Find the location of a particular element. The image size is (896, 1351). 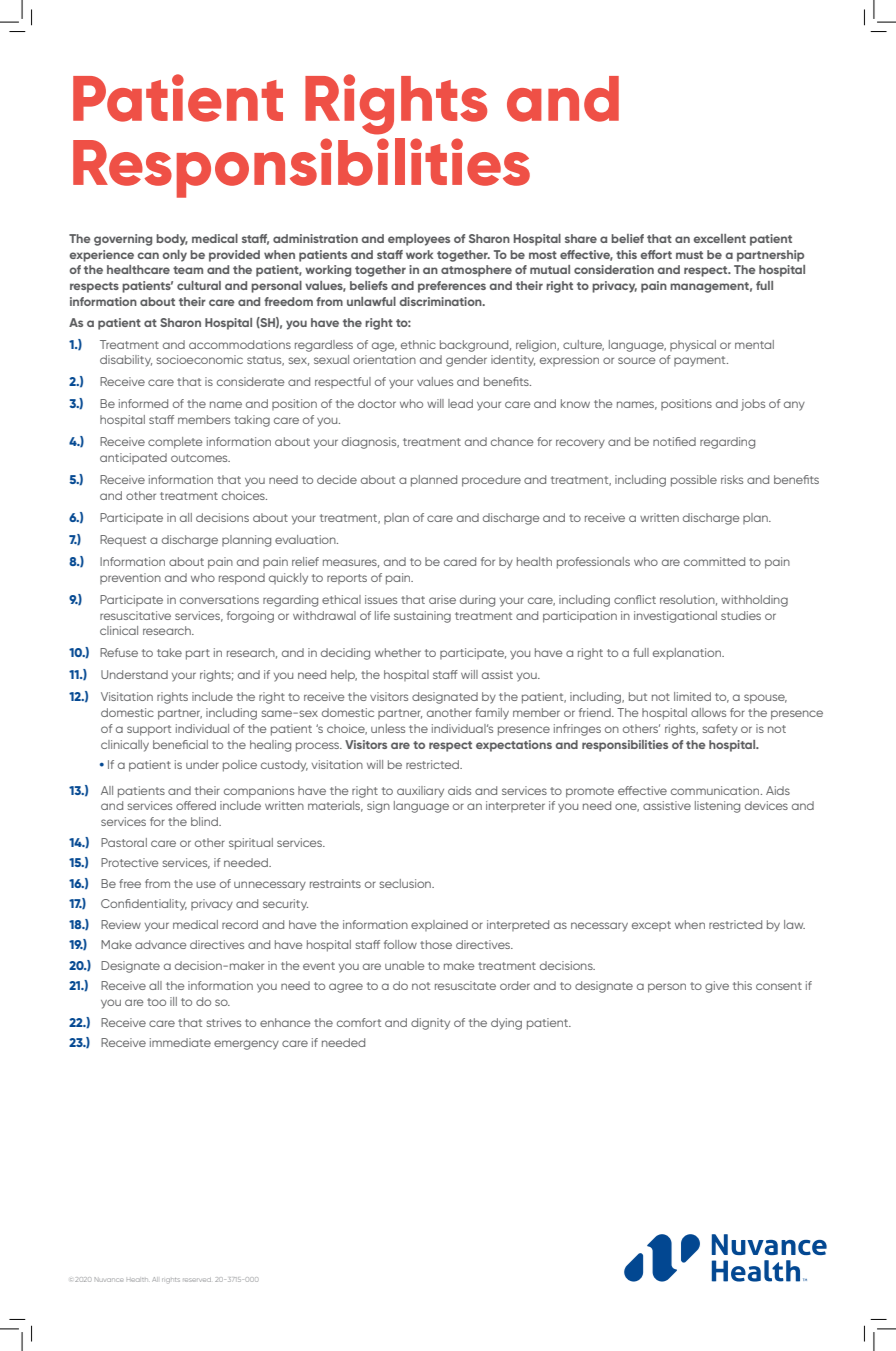

resuscitate is located at coordinates (465, 985).
